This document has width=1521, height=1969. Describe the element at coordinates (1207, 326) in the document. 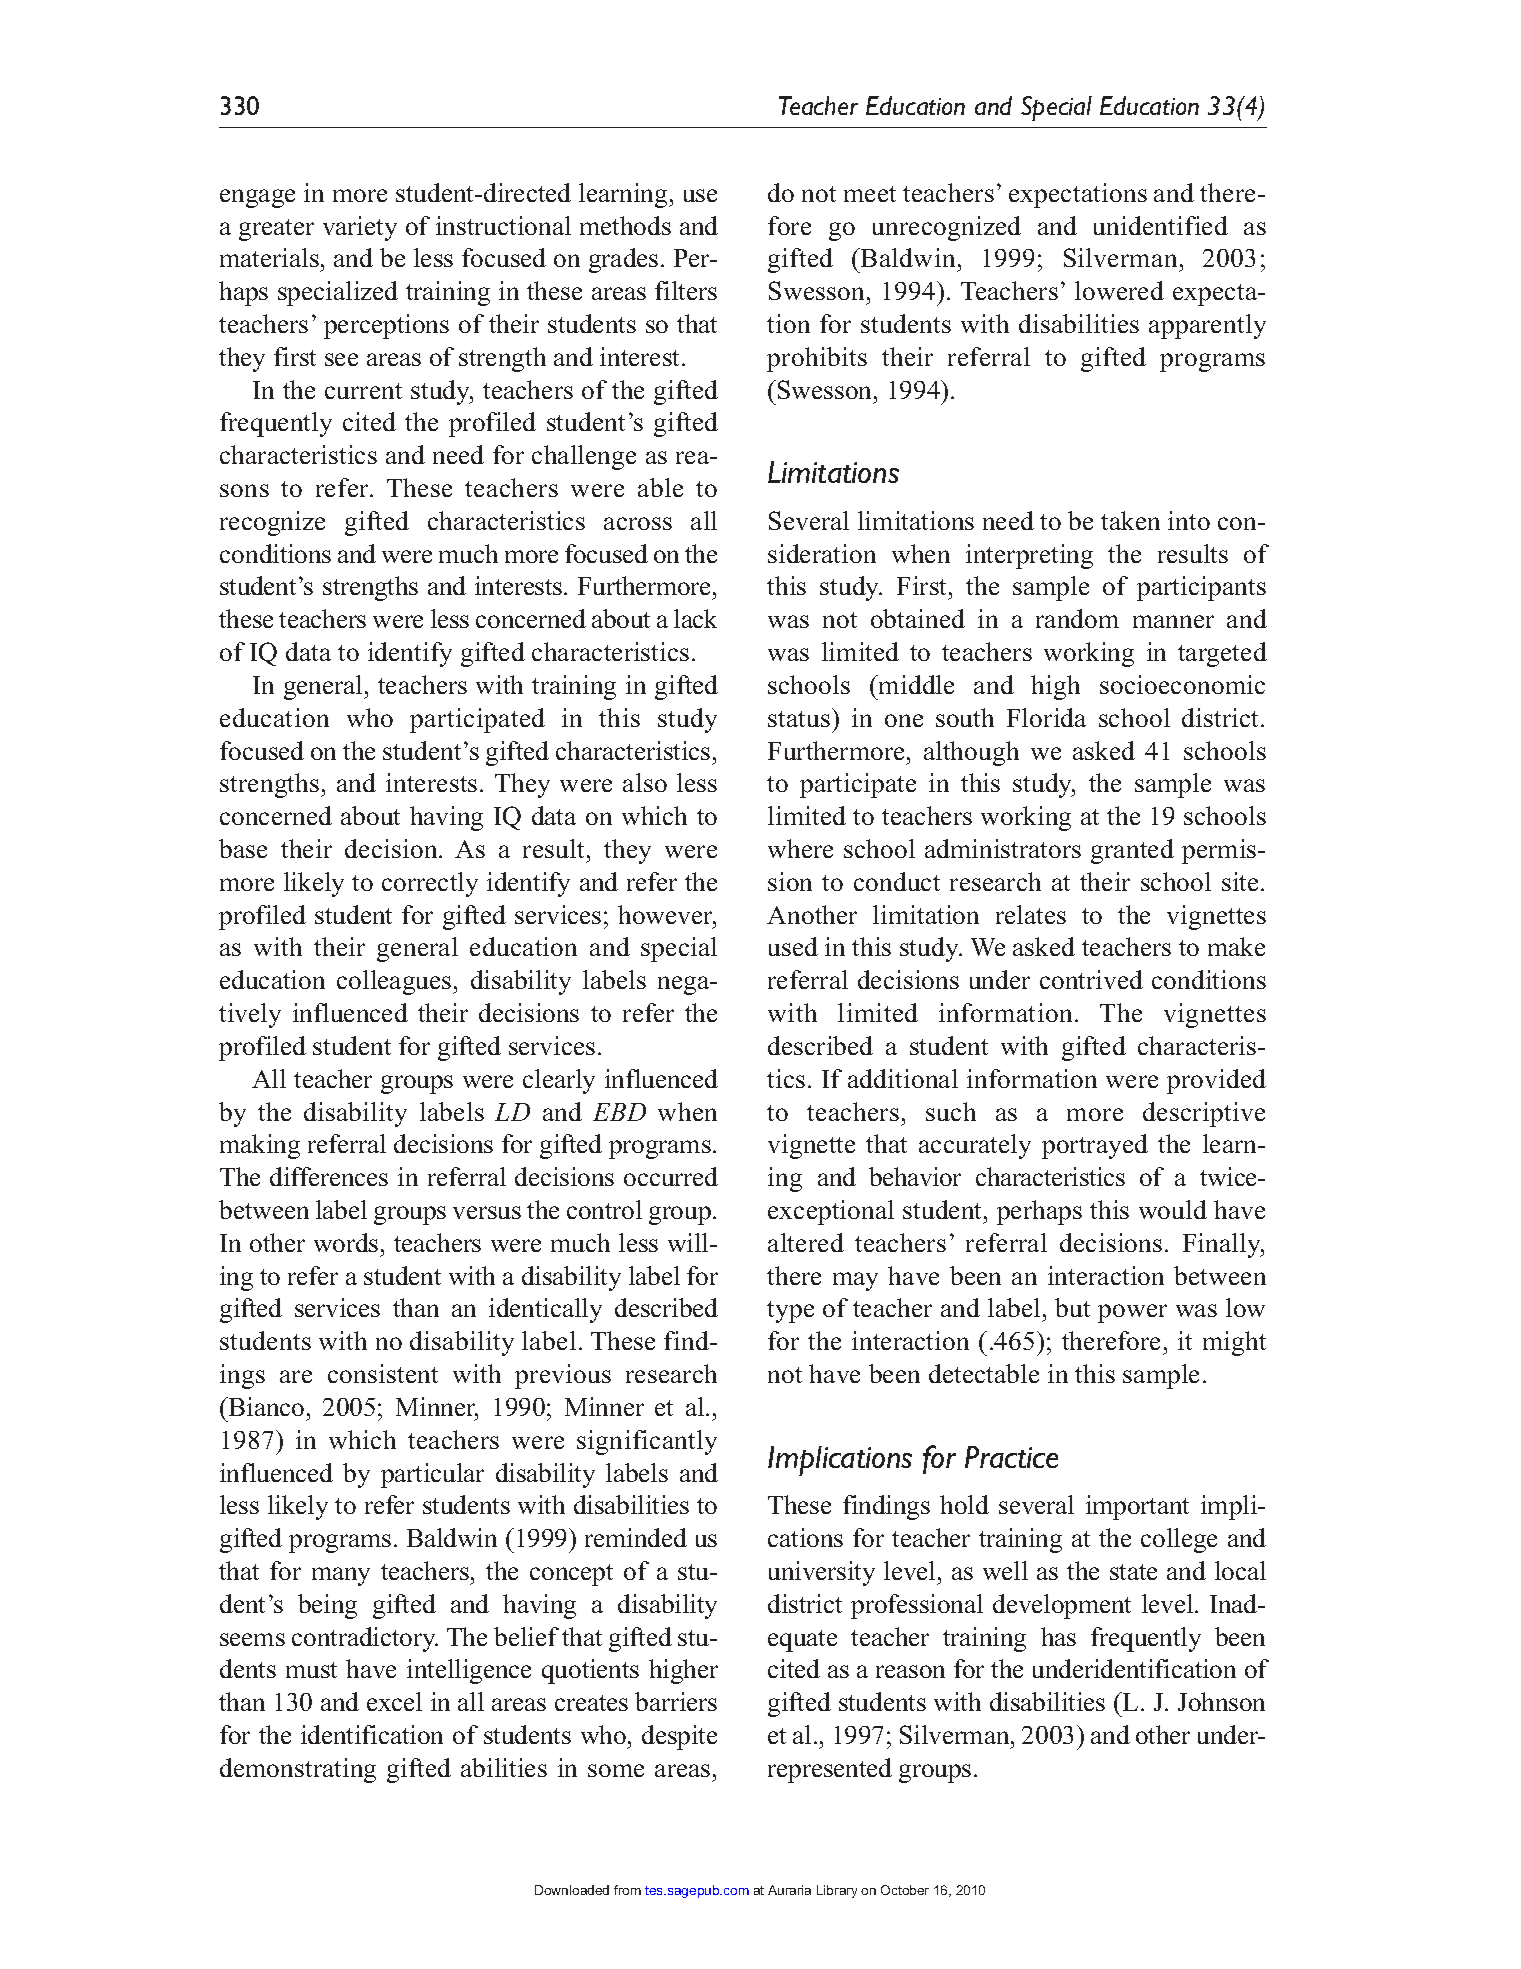

I see `apparently` at that location.
